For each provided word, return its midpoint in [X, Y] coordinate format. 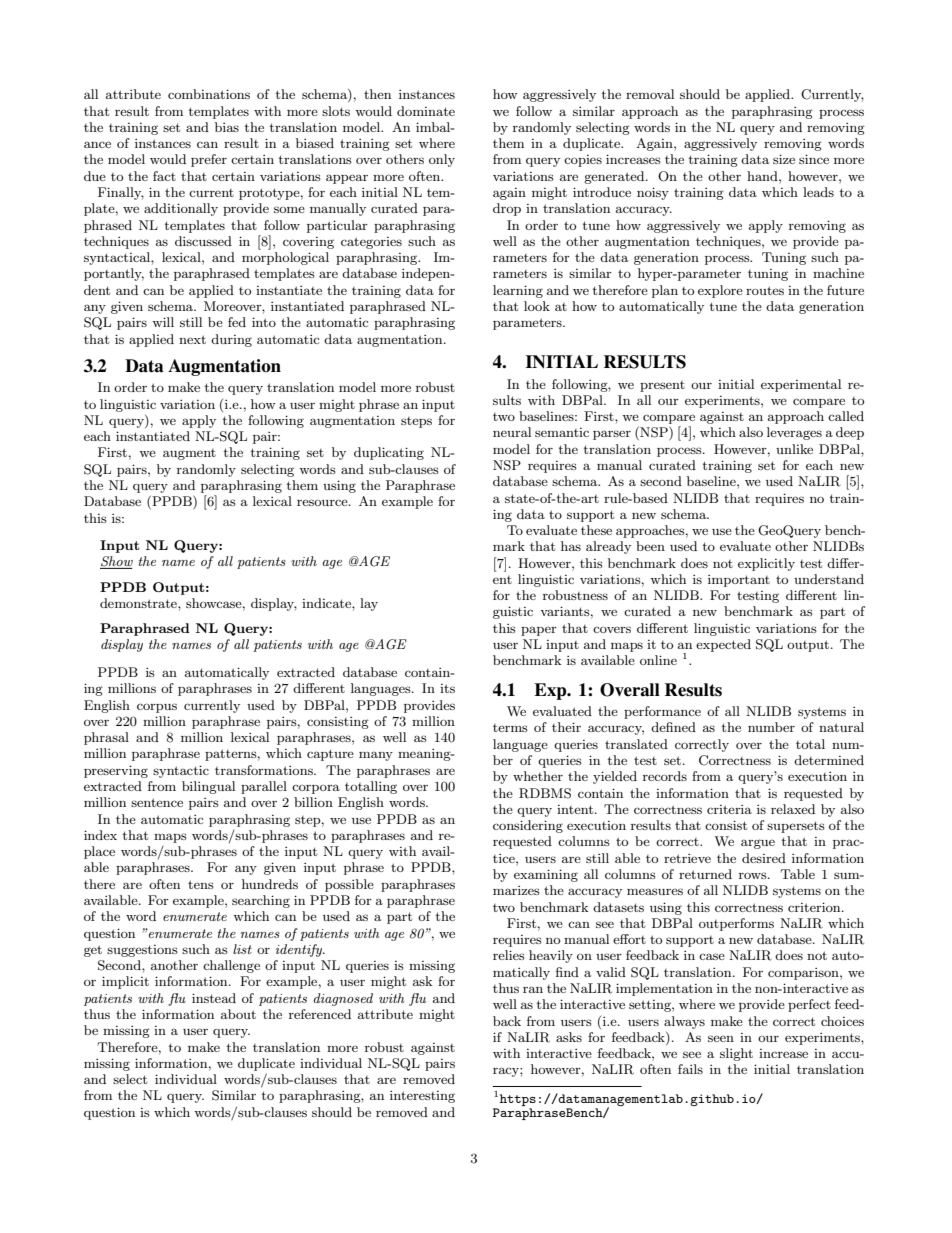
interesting [422, 1097]
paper [539, 631]
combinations [209, 94]
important [739, 581]
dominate [426, 111]
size [784, 159]
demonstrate [139, 603]
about [238, 1014]
